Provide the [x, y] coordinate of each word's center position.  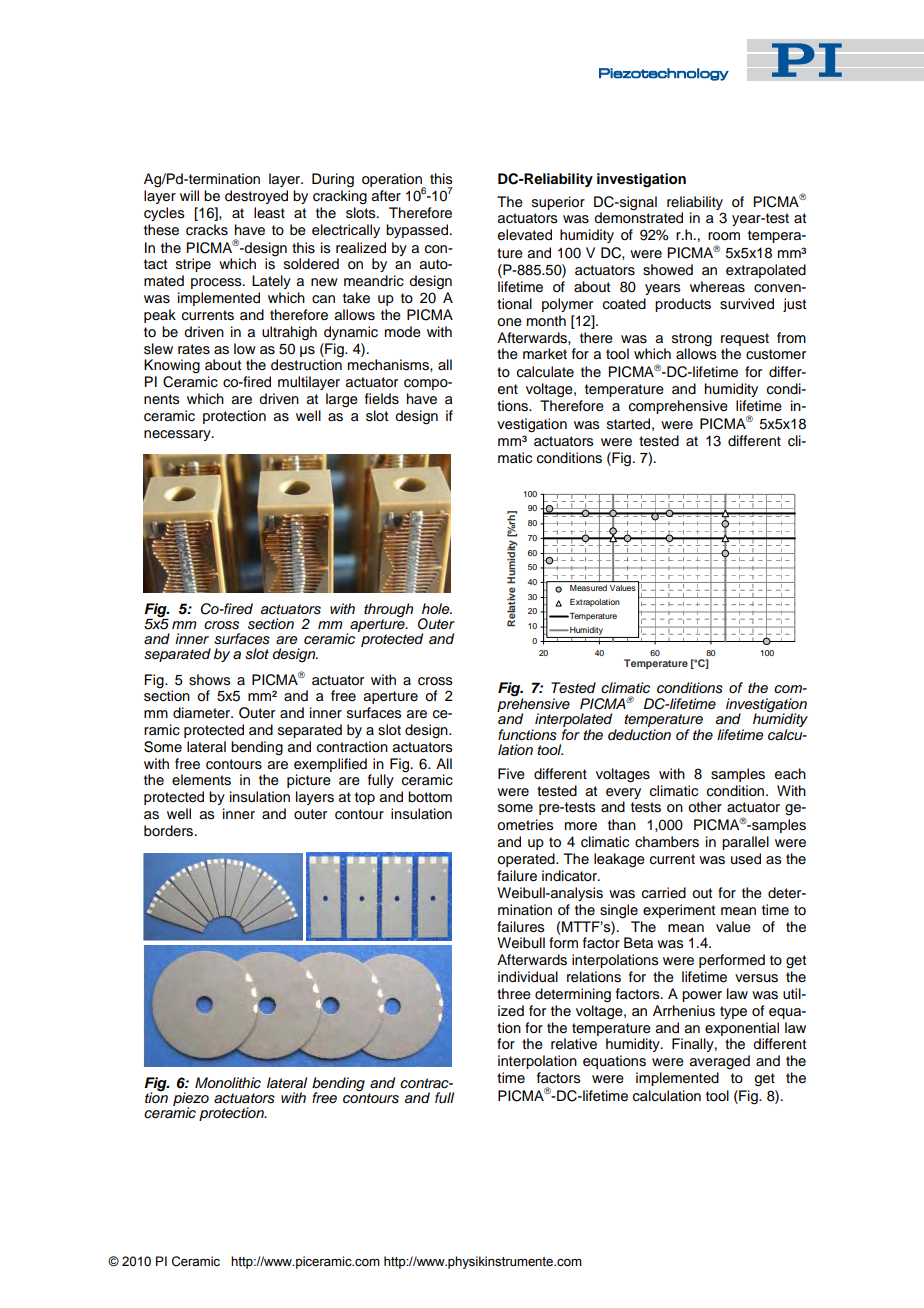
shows [209, 680]
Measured [588, 588]
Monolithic [228, 1082]
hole [437, 608]
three [514, 994]
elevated [525, 235]
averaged [720, 1062]
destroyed [256, 197]
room [724, 236]
